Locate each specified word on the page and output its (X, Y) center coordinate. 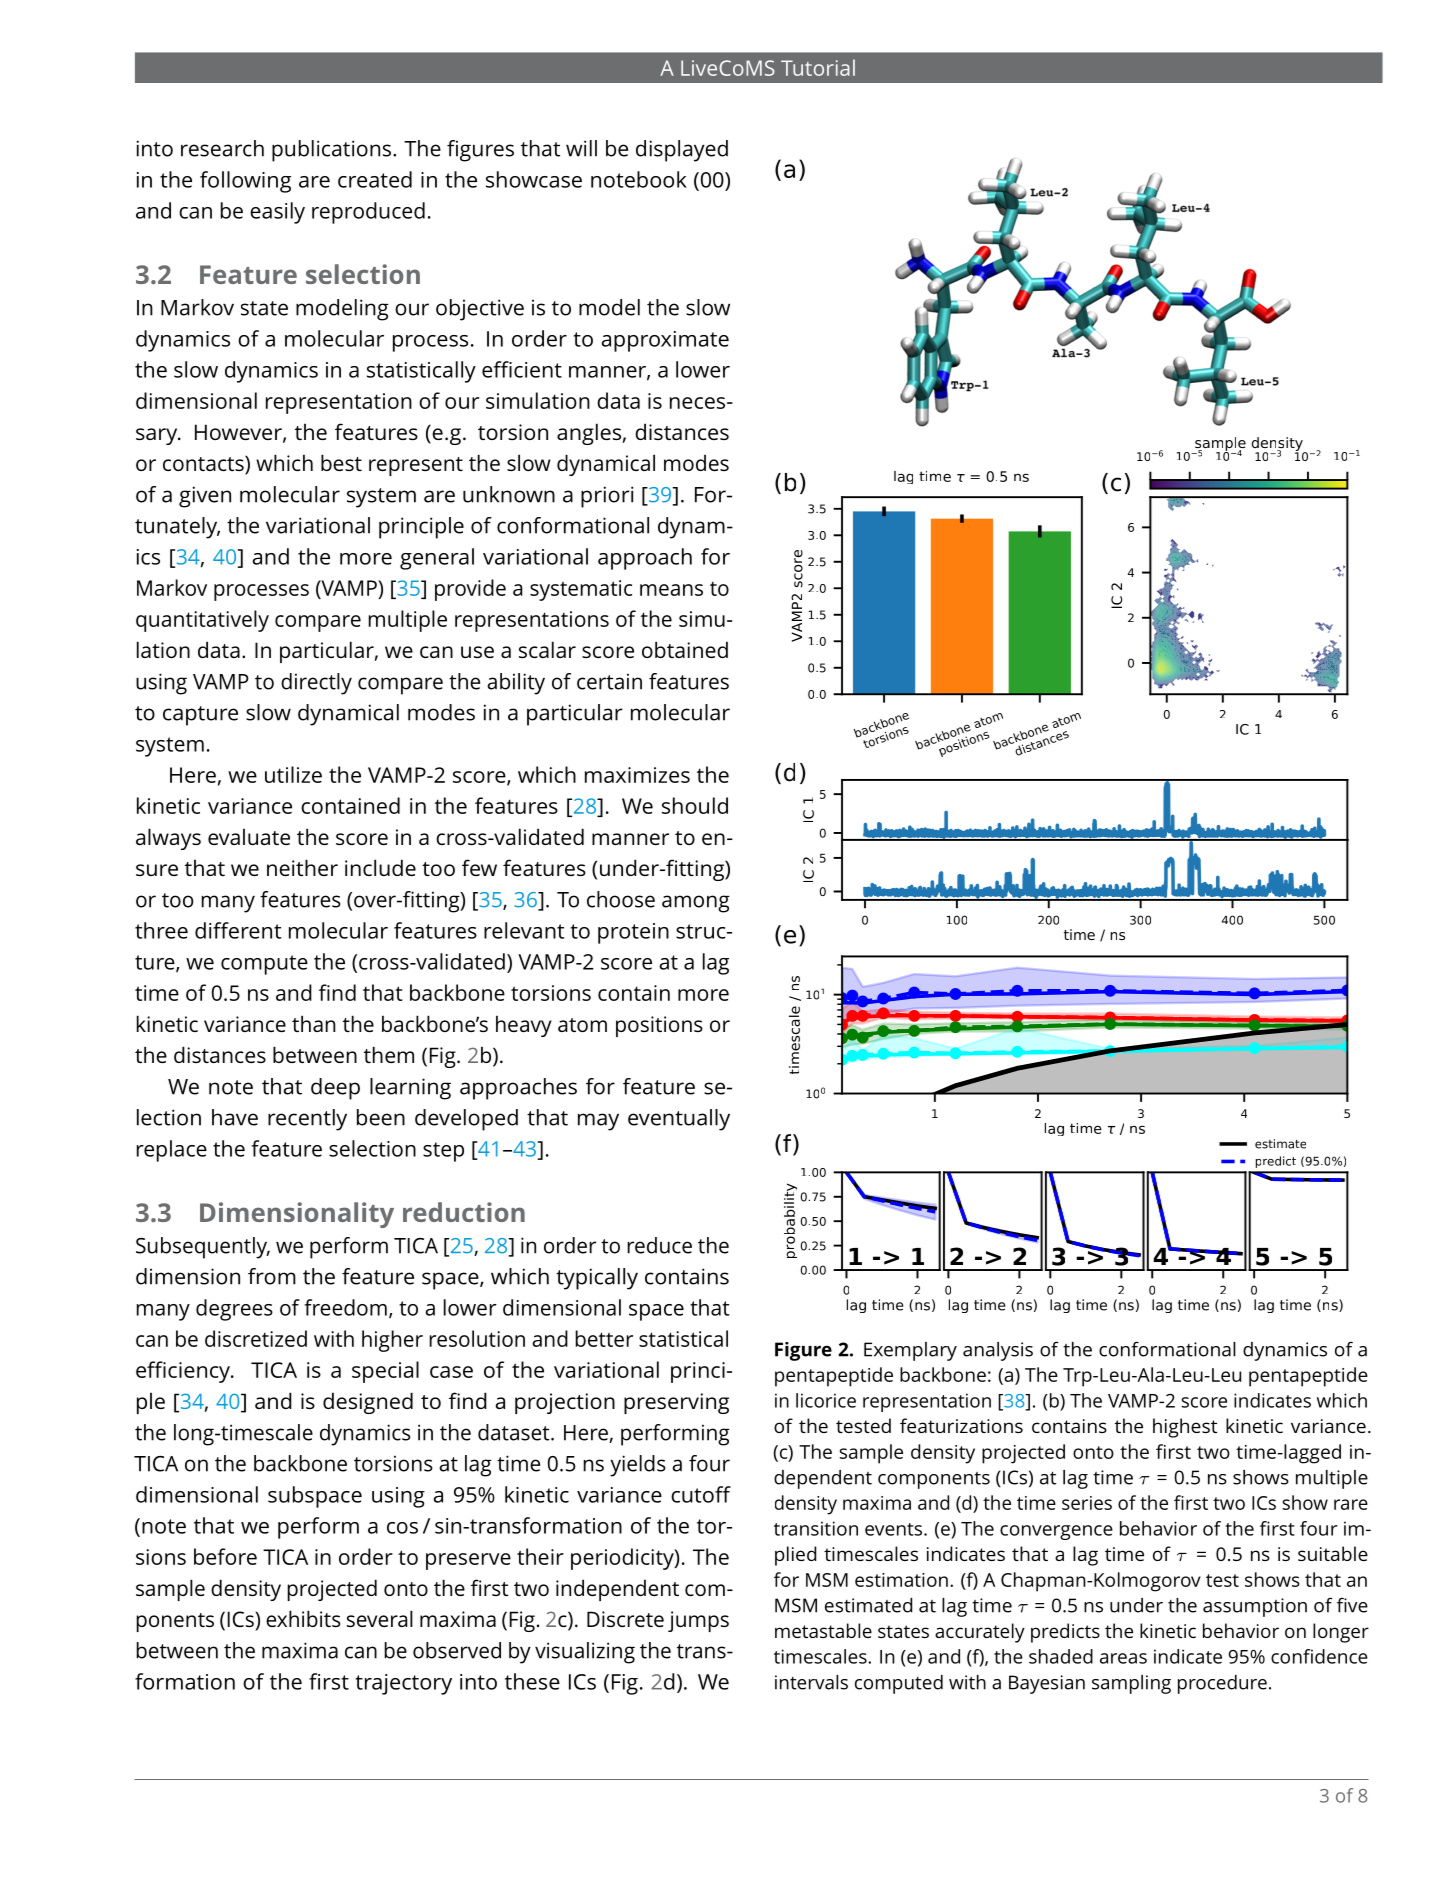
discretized (256, 1338)
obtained (685, 649)
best (341, 462)
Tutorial (818, 67)
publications (331, 151)
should (695, 805)
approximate (665, 341)
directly (316, 684)
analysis (998, 1351)
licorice (826, 1400)
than (314, 1023)
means (671, 590)
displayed (682, 151)
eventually (679, 1120)
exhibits (303, 1618)
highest (1185, 1428)
